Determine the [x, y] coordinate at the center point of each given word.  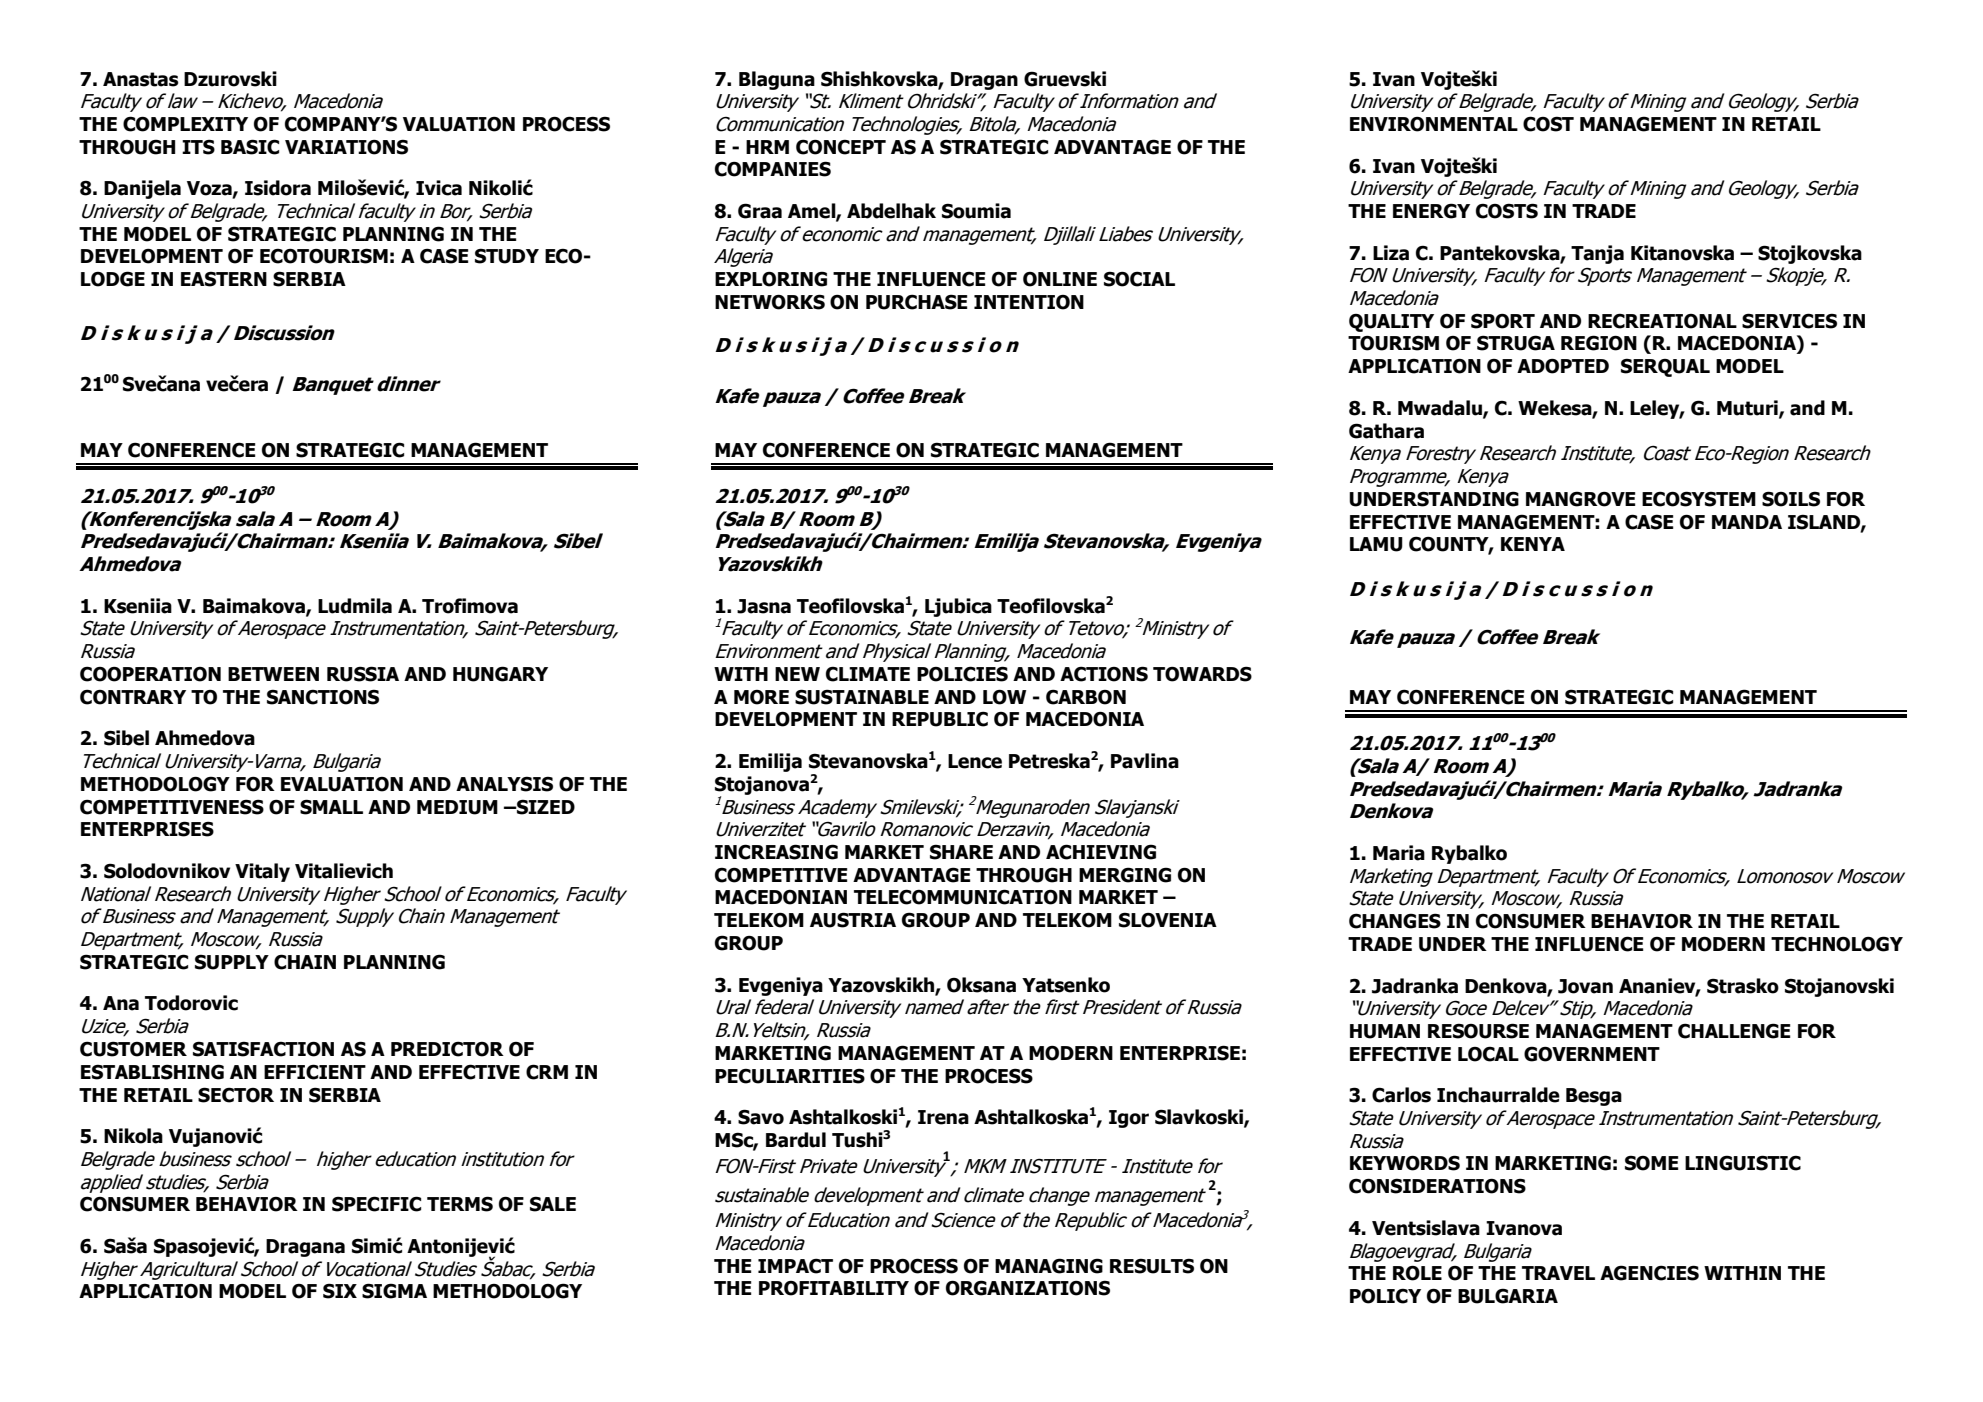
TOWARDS [1202, 674]
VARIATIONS [346, 147]
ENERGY [1431, 211]
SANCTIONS [323, 697]
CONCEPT [841, 147]
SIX [340, 1291]
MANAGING [1049, 1266]
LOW [1004, 697]
